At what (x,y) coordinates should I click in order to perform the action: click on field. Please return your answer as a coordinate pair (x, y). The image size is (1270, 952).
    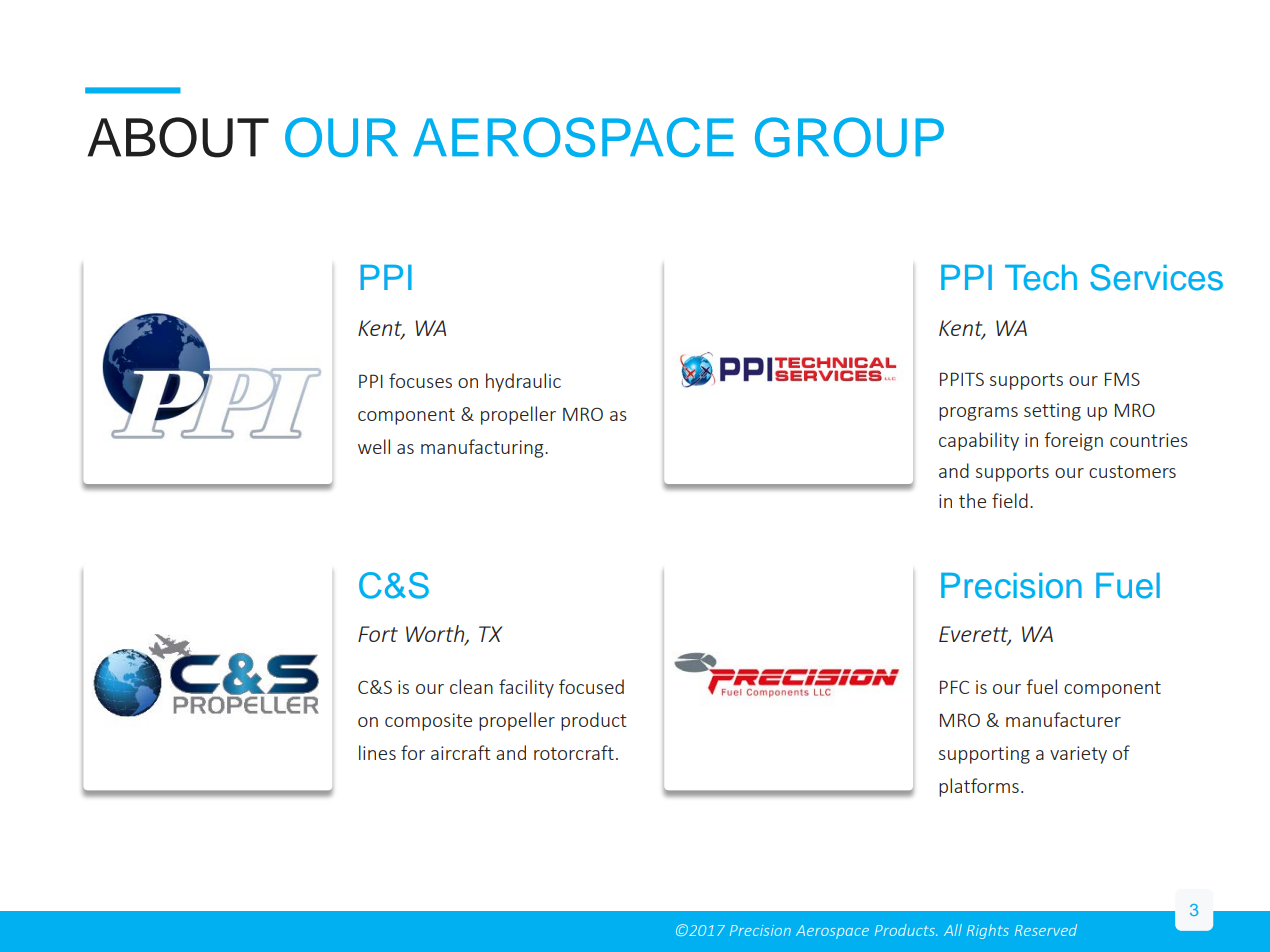
    Looking at the image, I should click on (1010, 500).
